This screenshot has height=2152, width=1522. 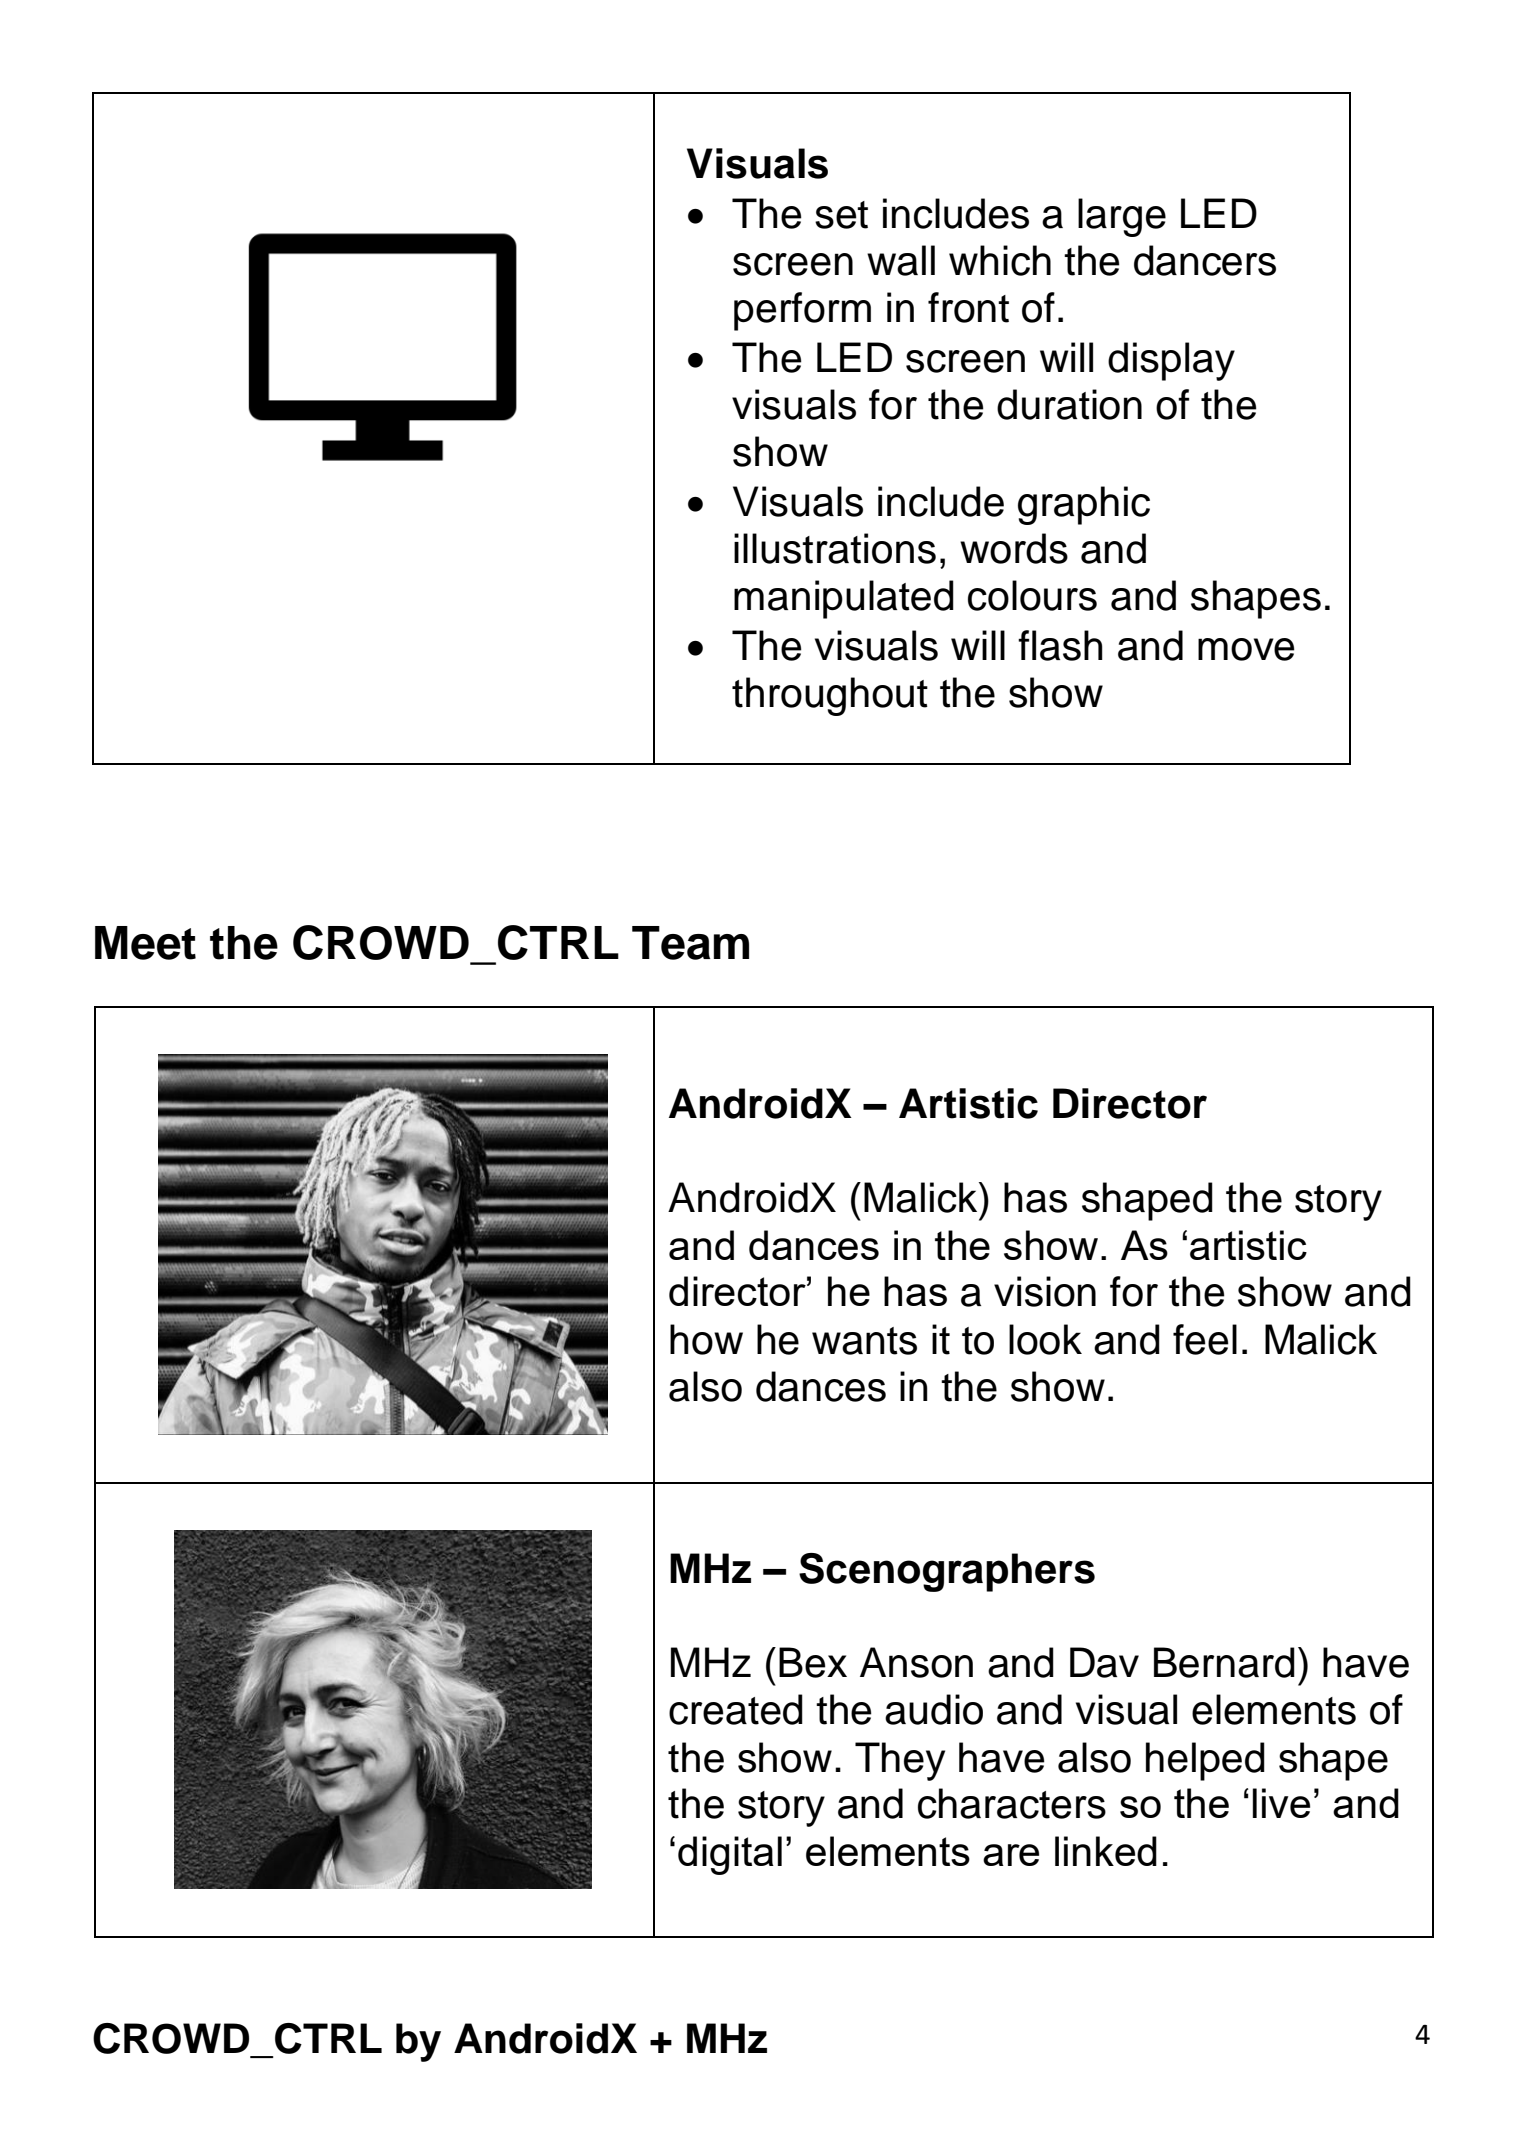 I want to click on Meet, so click(x=145, y=943).
